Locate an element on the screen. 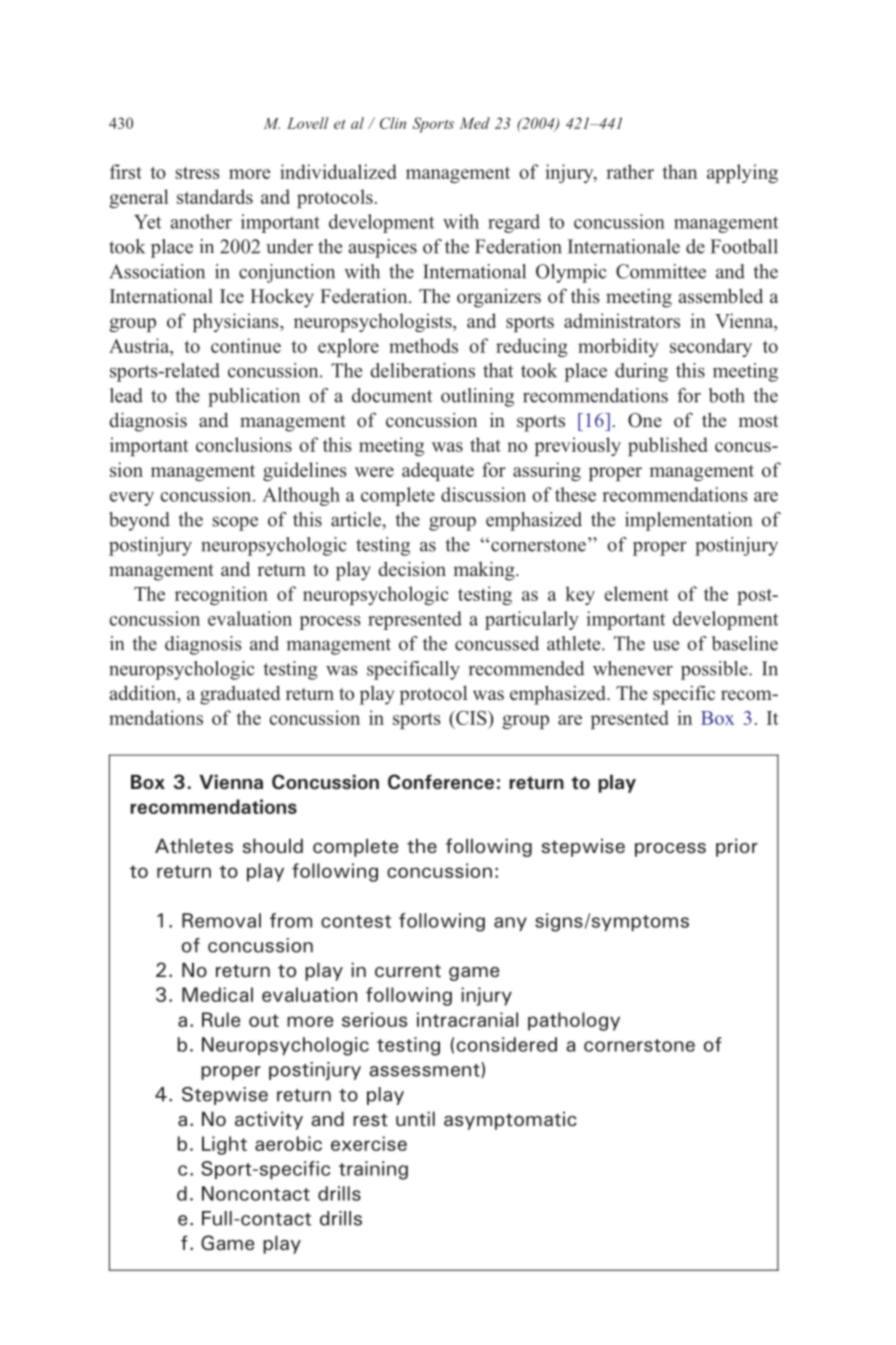  stress is located at coordinates (198, 173).
